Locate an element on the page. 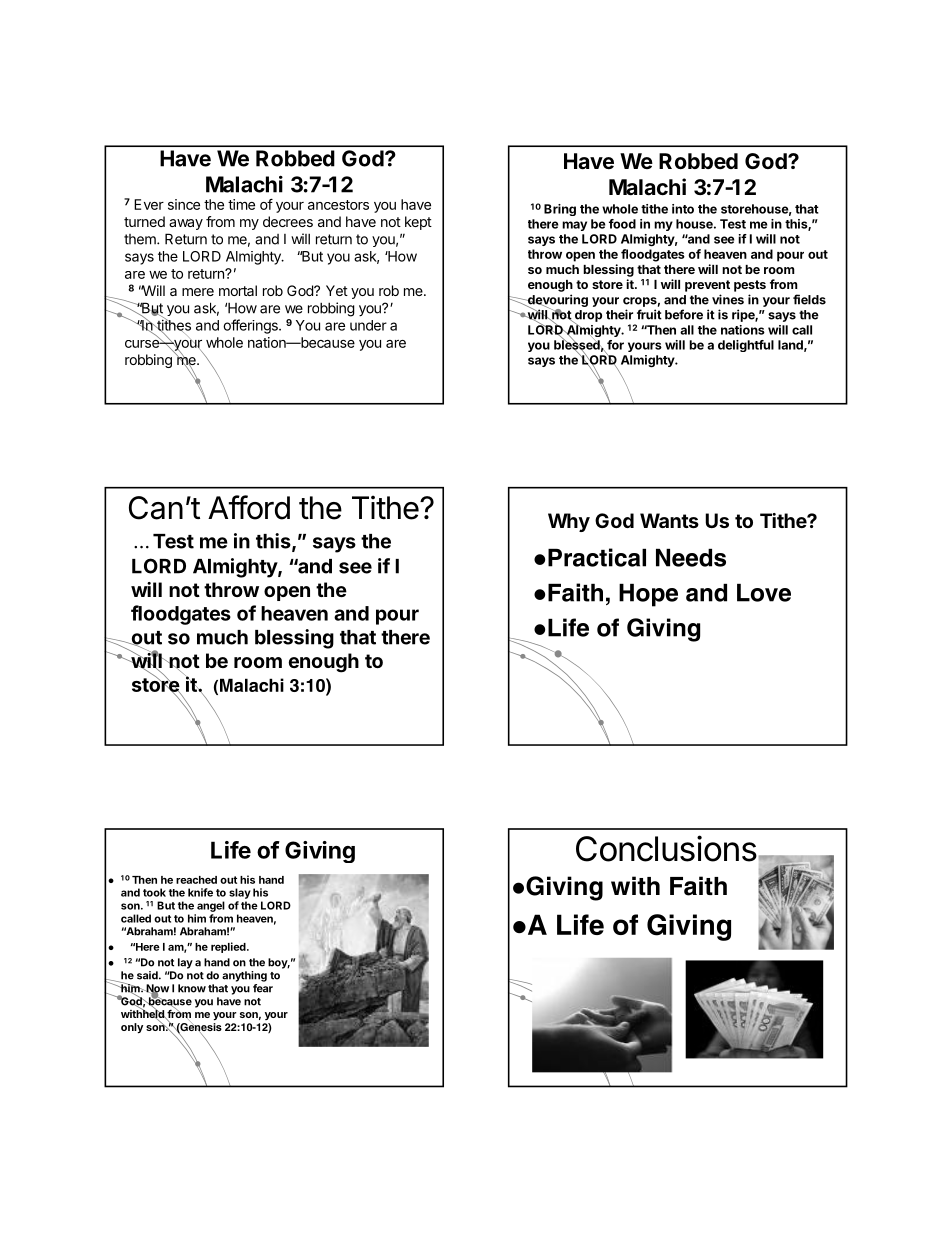 This page has width=952, height=1233. Wants is located at coordinates (669, 520).
